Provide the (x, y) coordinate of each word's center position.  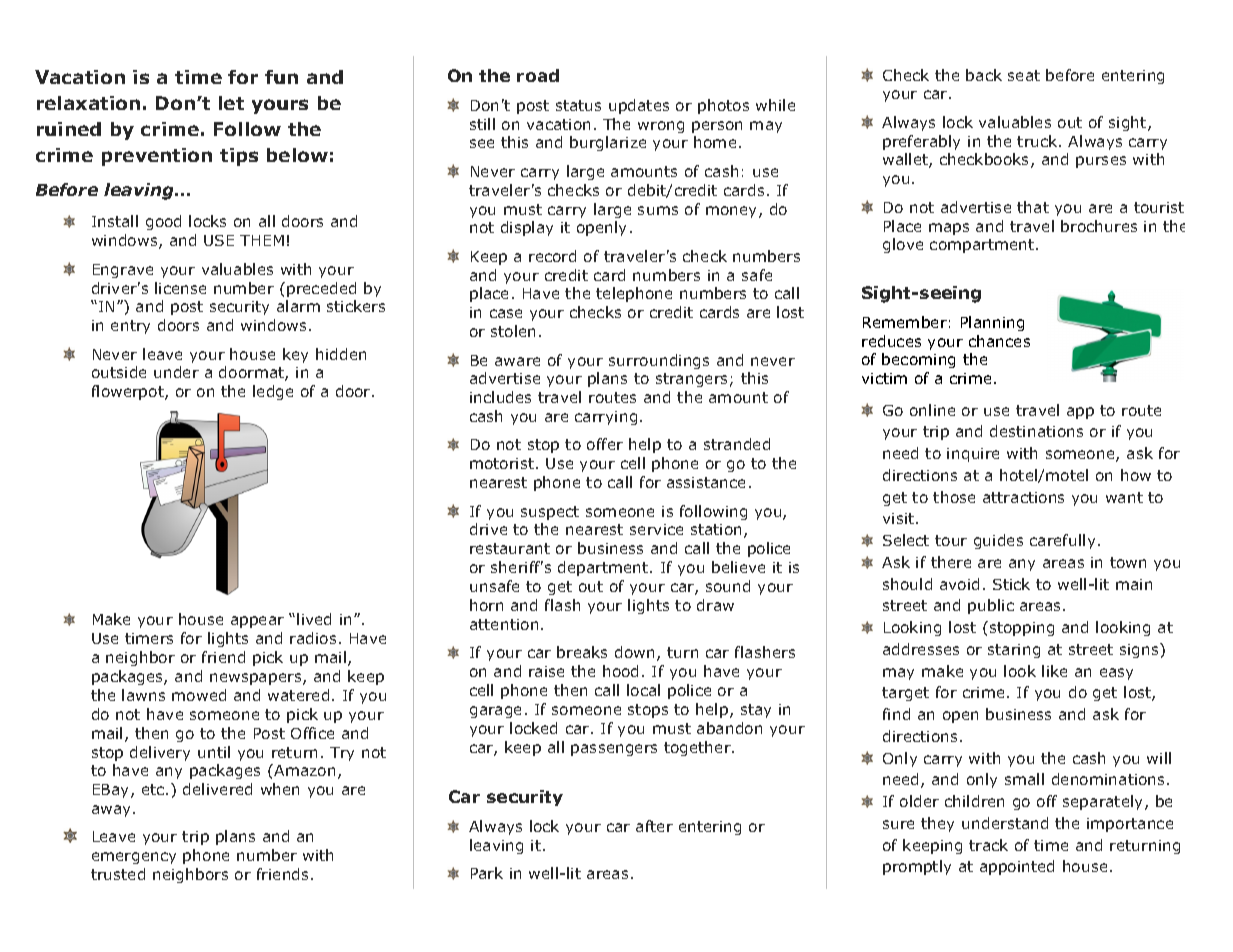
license (180, 288)
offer (605, 444)
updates (639, 106)
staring (1014, 651)
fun (281, 77)
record (552, 256)
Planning (992, 323)
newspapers (257, 679)
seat (1024, 75)
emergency (134, 858)
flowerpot (129, 392)
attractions (1023, 497)
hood (620, 671)
